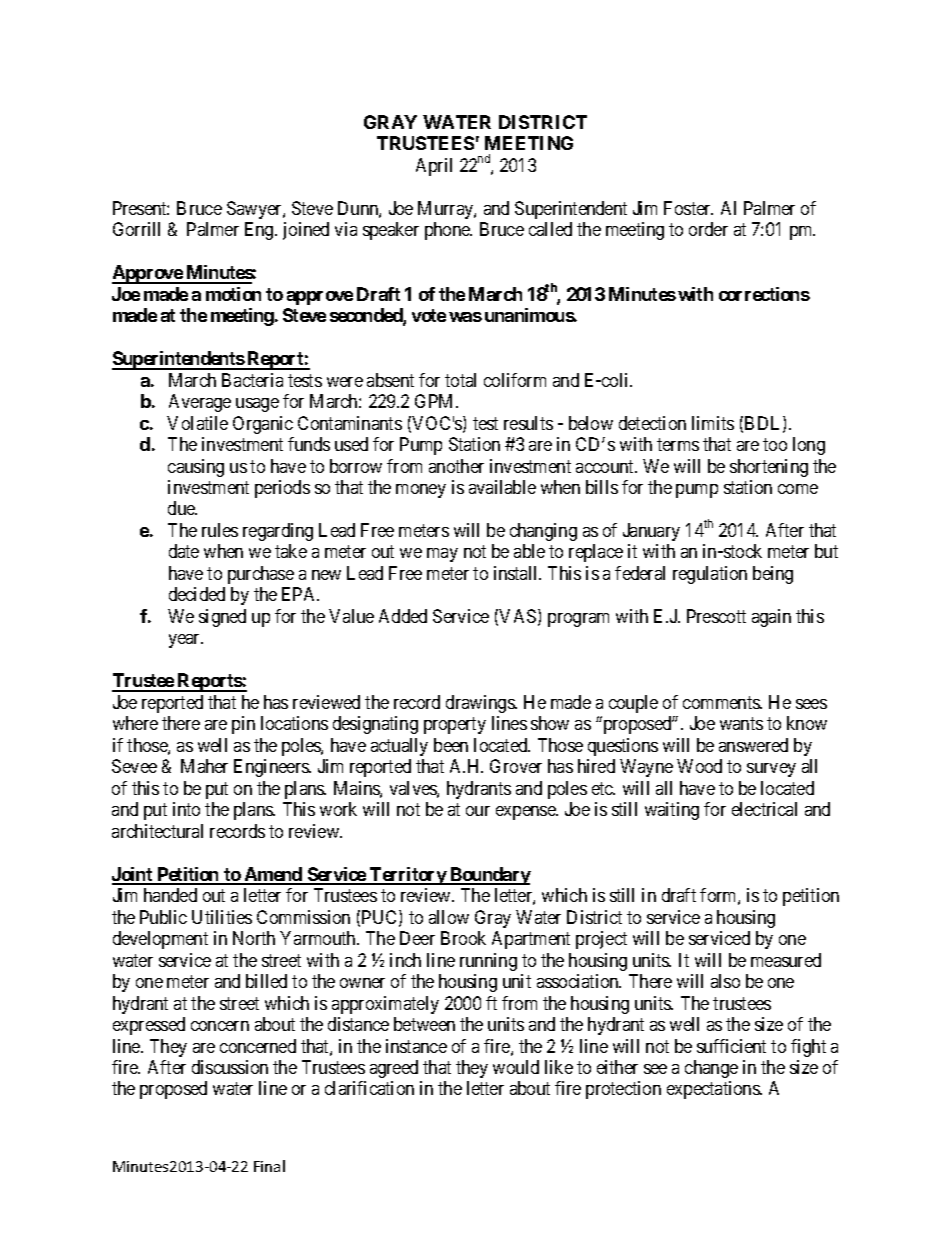  Describe the element at coordinates (481, 704) in the screenshot. I see `drawings` at that location.
